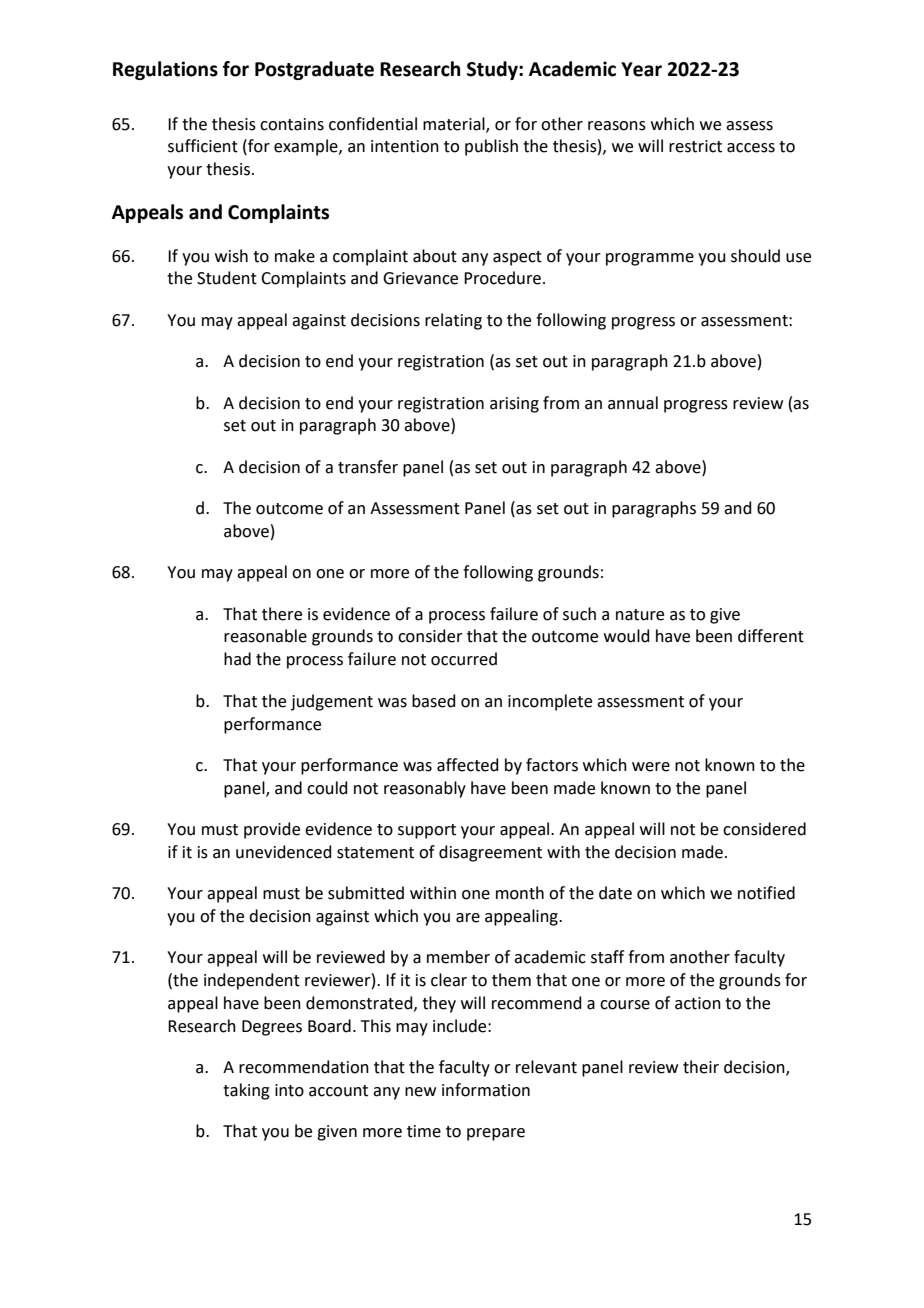 The height and width of the screenshot is (1308, 924). I want to click on restrict, so click(695, 146).
